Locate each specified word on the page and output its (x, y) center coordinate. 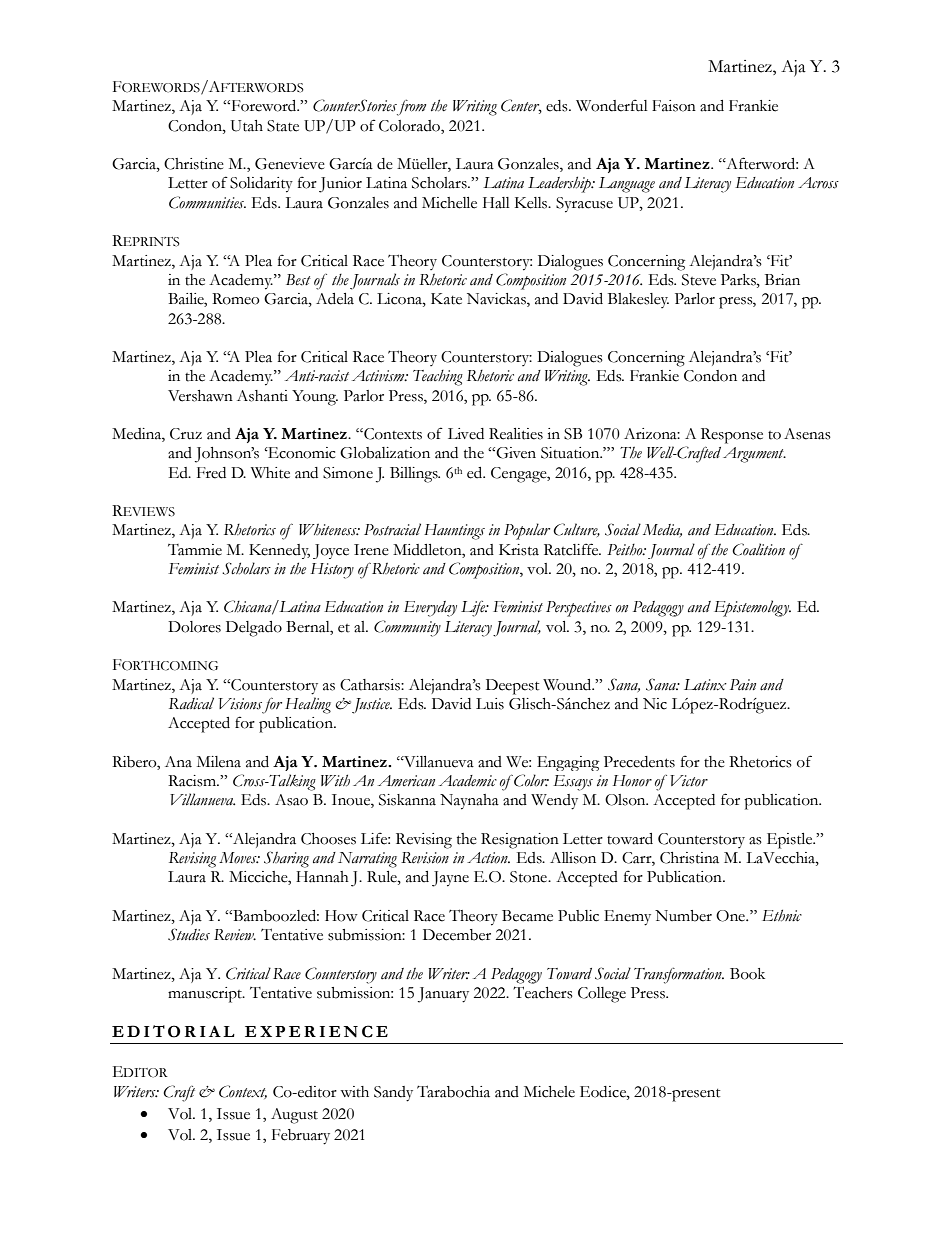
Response (732, 436)
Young (315, 398)
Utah (247, 126)
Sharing (286, 859)
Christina (689, 858)
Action (488, 858)
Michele (549, 1092)
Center (521, 106)
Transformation (679, 976)
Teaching (438, 378)
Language (627, 185)
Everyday (430, 609)
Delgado (254, 629)
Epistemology (752, 608)
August (294, 1116)
